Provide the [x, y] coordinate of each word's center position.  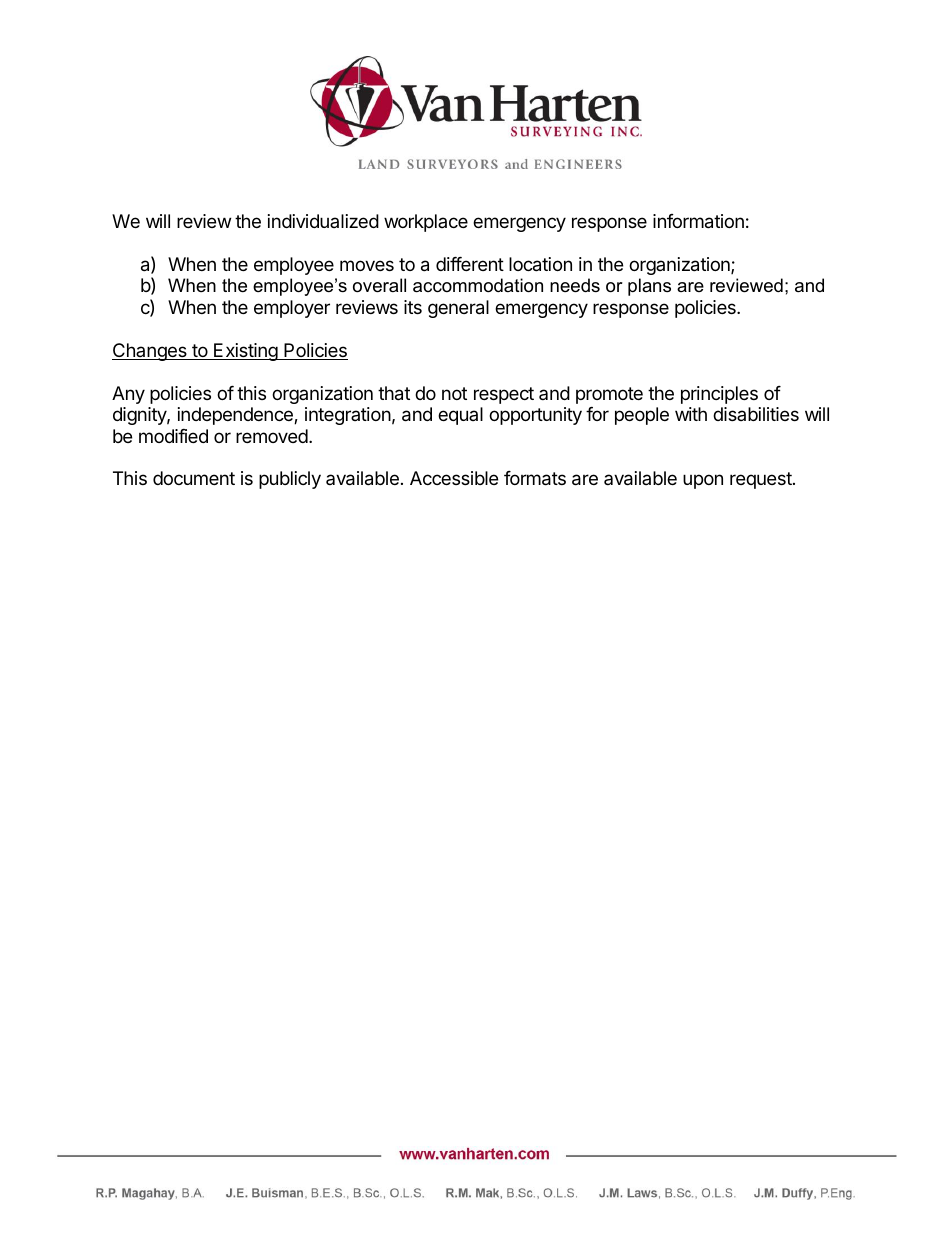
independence [236, 416]
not [454, 393]
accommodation [478, 285]
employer [292, 309]
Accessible [454, 478]
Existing [245, 352]
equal [460, 416]
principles [719, 395]
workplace [426, 223]
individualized [323, 221]
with [691, 414]
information [698, 221]
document [194, 478]
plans [649, 287]
